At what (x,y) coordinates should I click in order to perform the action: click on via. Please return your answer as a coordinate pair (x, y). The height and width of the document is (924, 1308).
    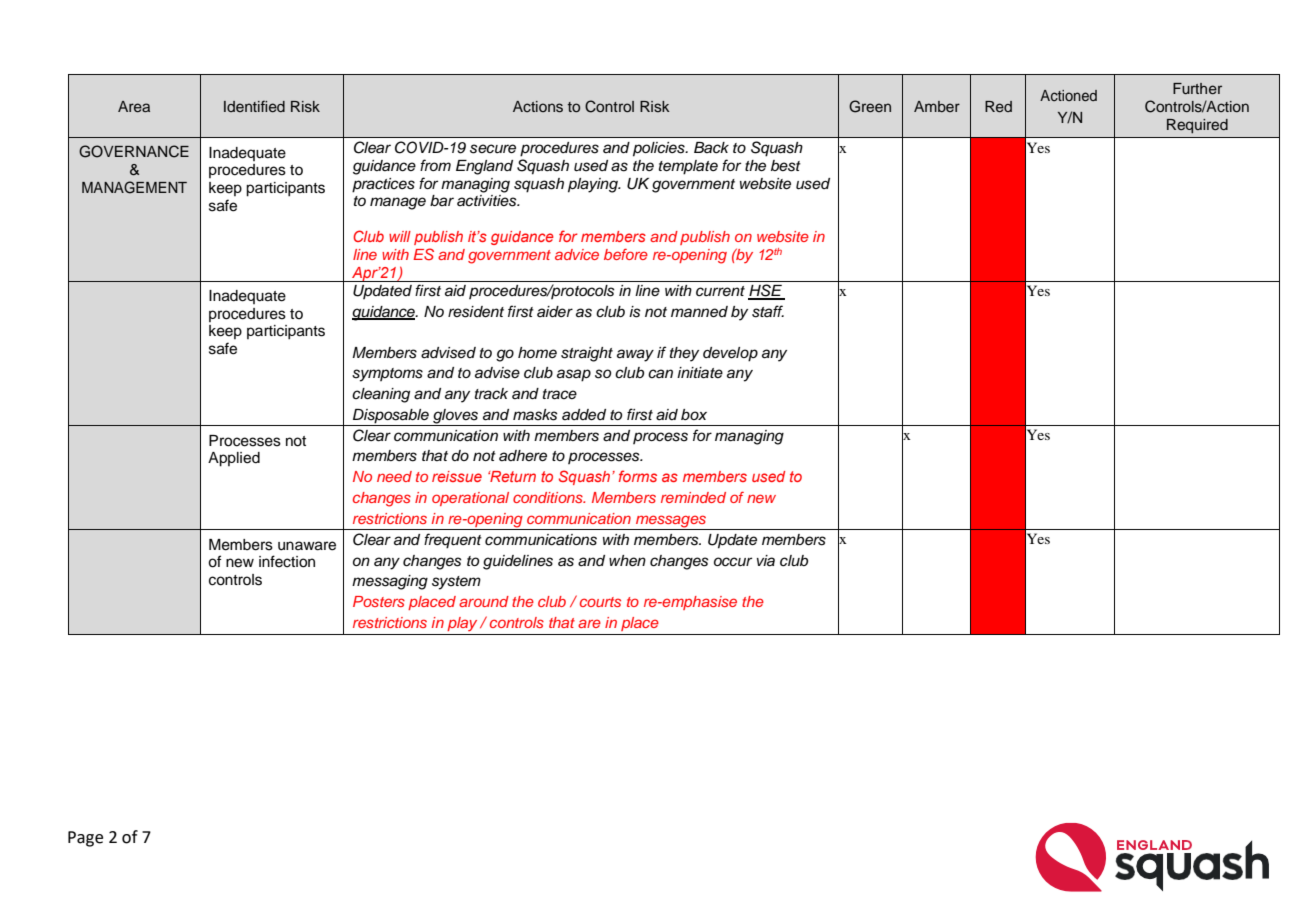
    Looking at the image, I should click on (766, 561).
